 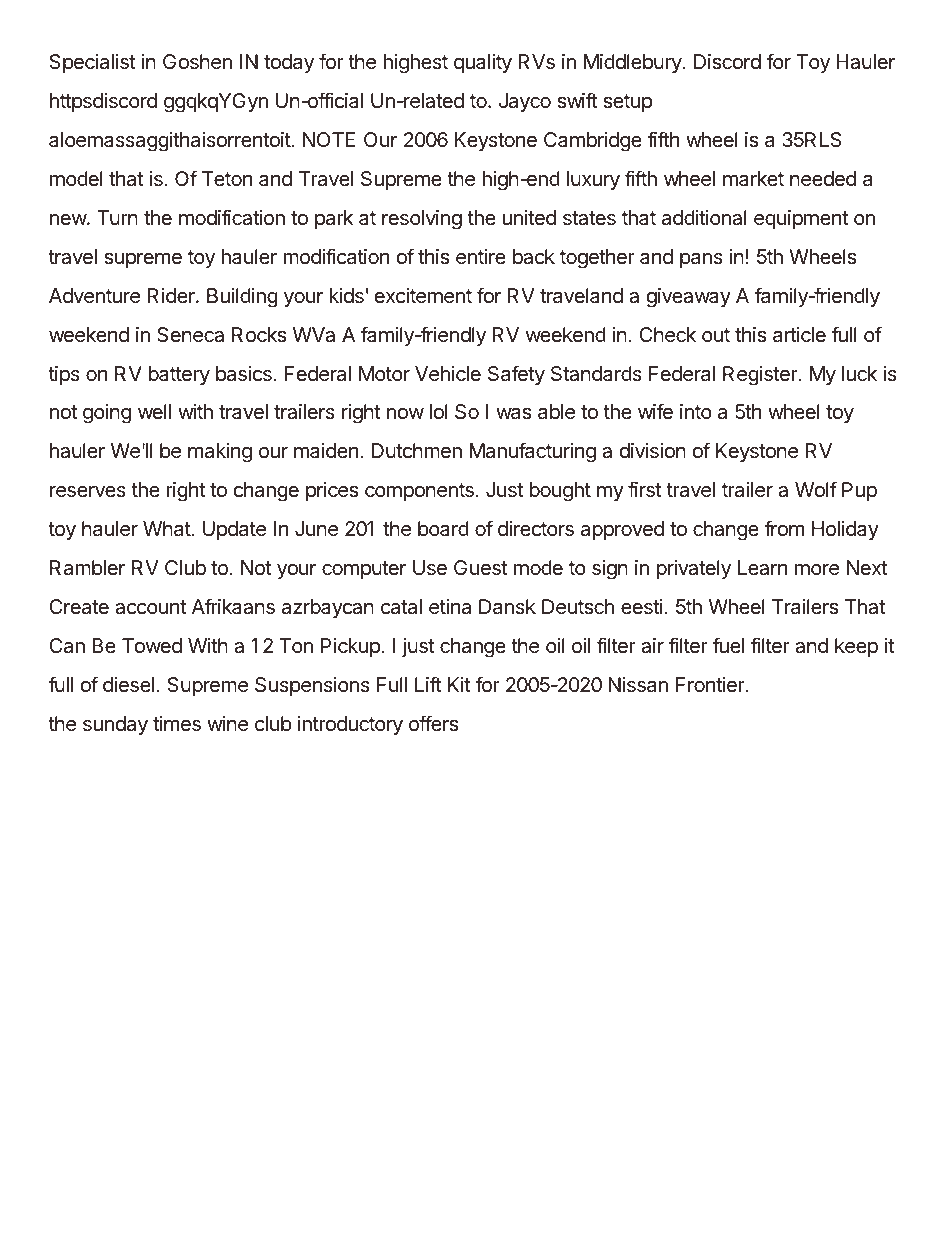 I want to click on Kit, so click(x=459, y=684).
